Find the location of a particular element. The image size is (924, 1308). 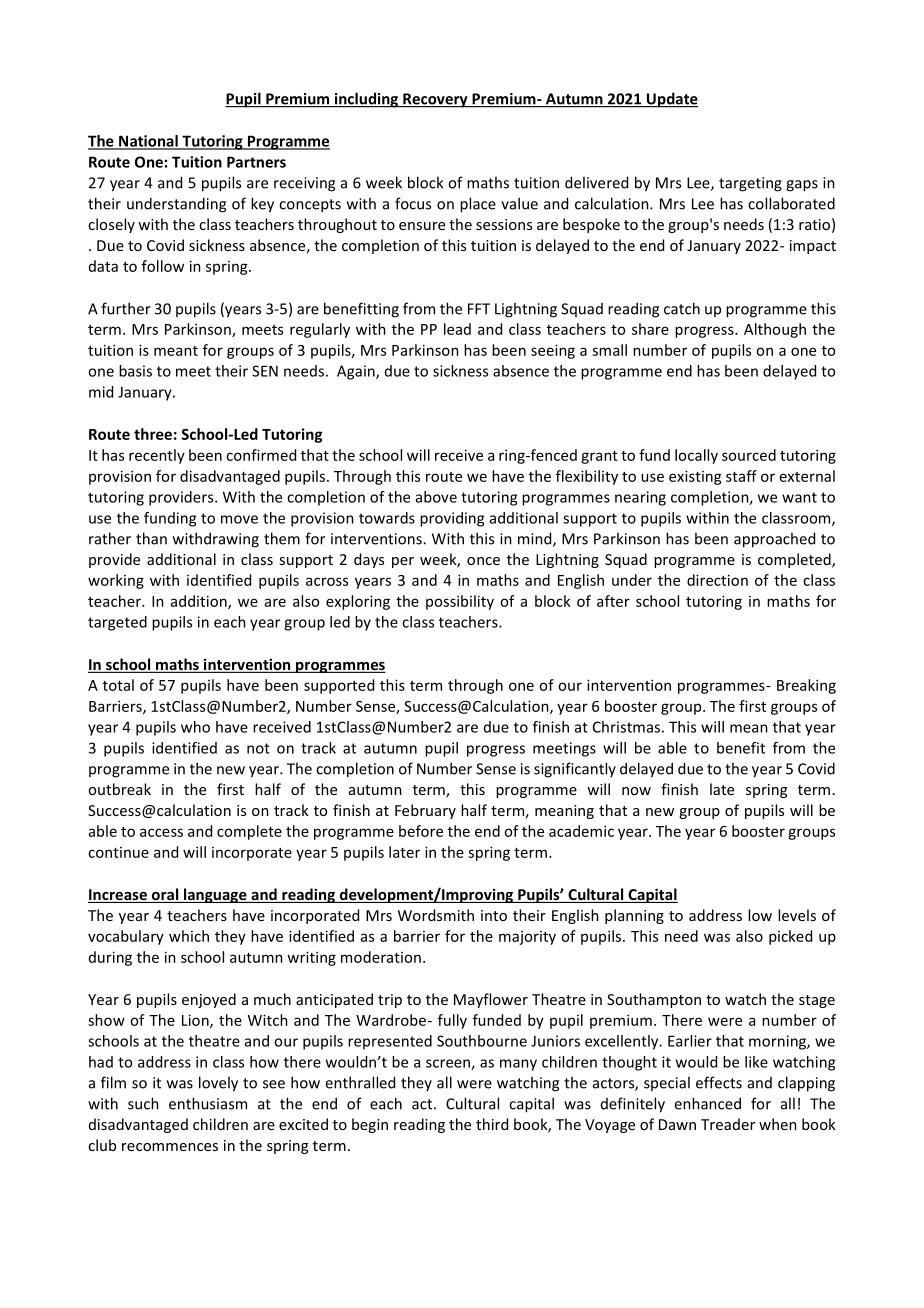

lead is located at coordinates (457, 329).
